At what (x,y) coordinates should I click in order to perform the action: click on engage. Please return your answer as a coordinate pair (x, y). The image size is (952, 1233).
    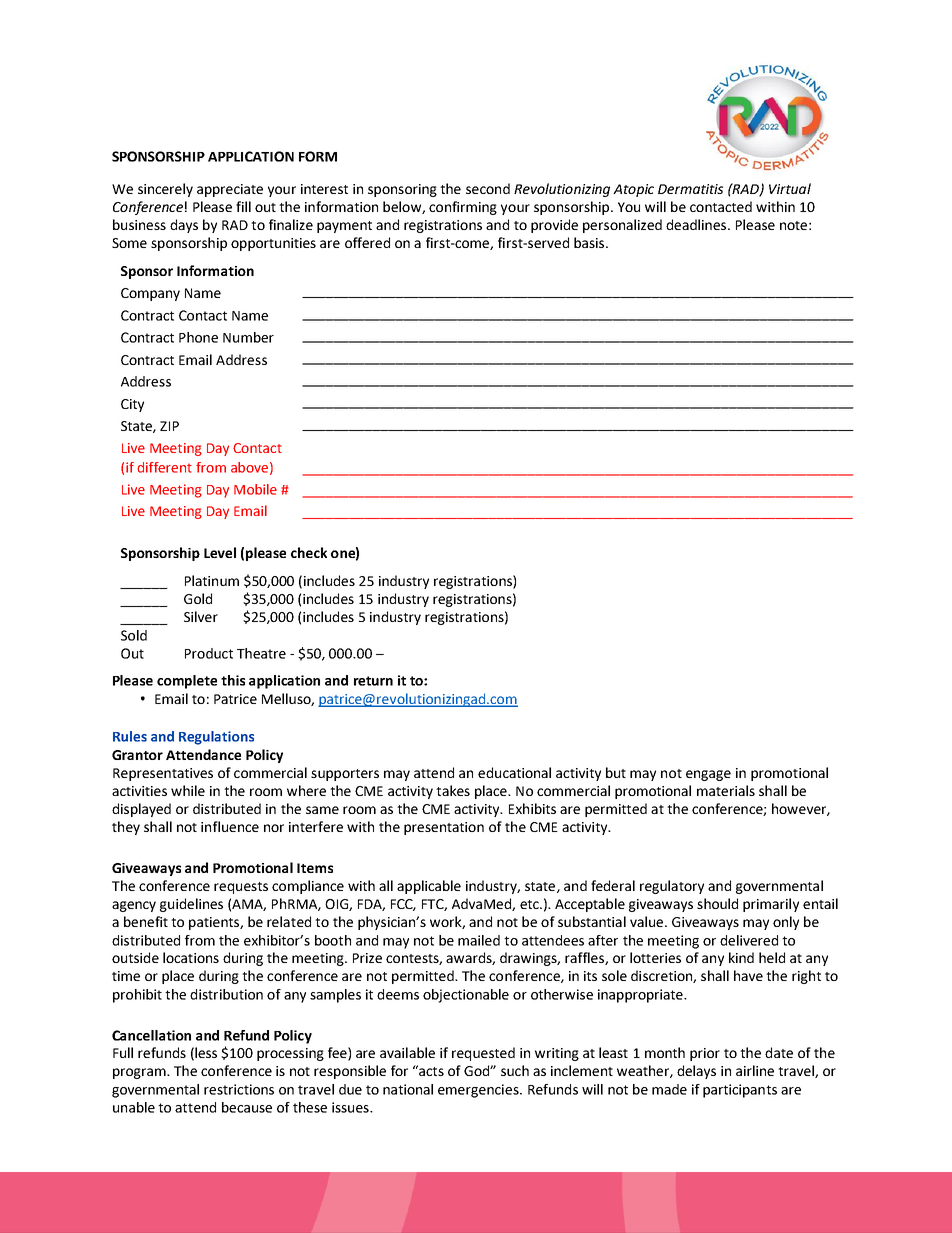
    Looking at the image, I should click on (708, 775).
